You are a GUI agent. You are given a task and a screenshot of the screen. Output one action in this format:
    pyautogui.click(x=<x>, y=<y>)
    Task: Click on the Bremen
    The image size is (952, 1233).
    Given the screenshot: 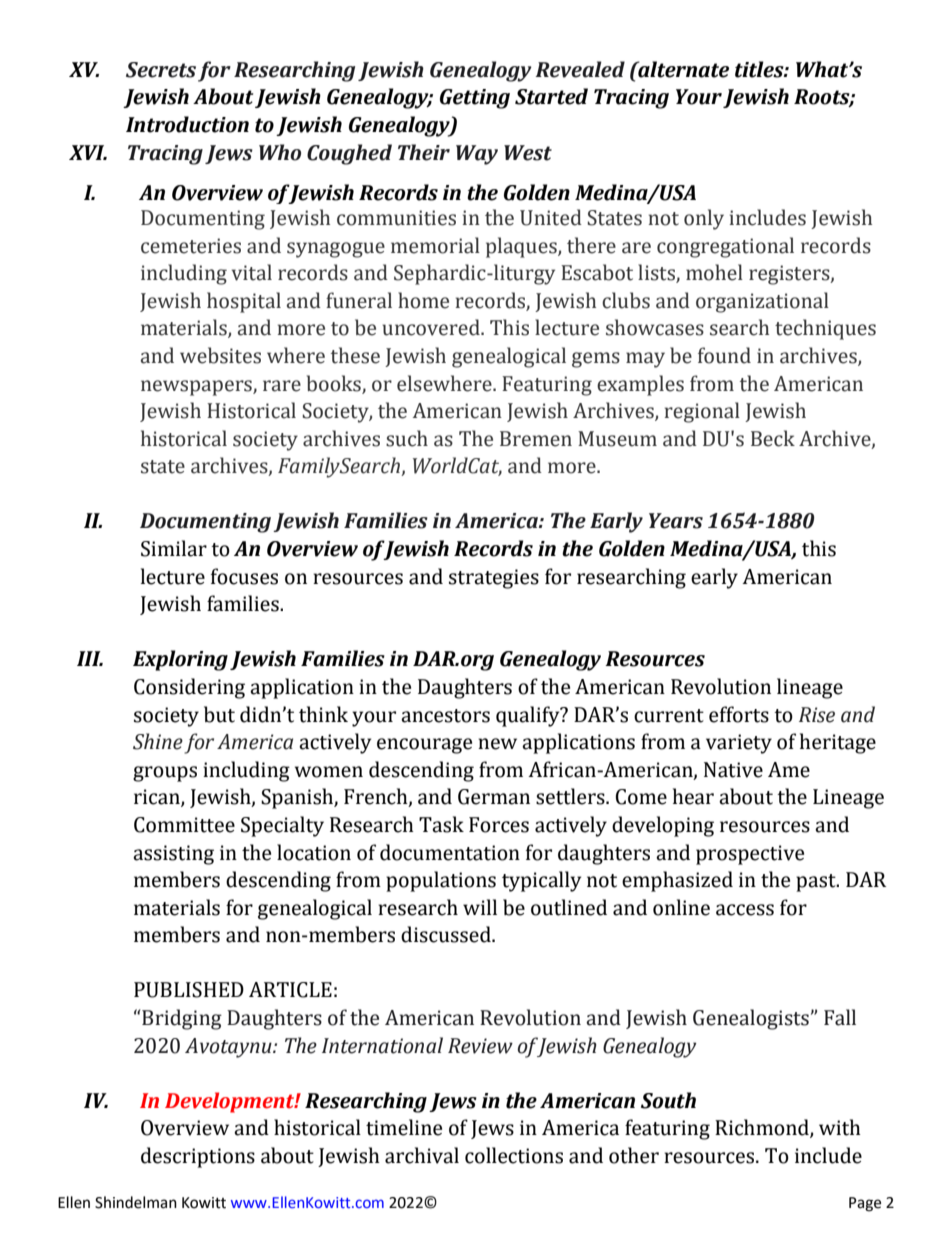 What is the action you would take?
    pyautogui.click(x=536, y=439)
